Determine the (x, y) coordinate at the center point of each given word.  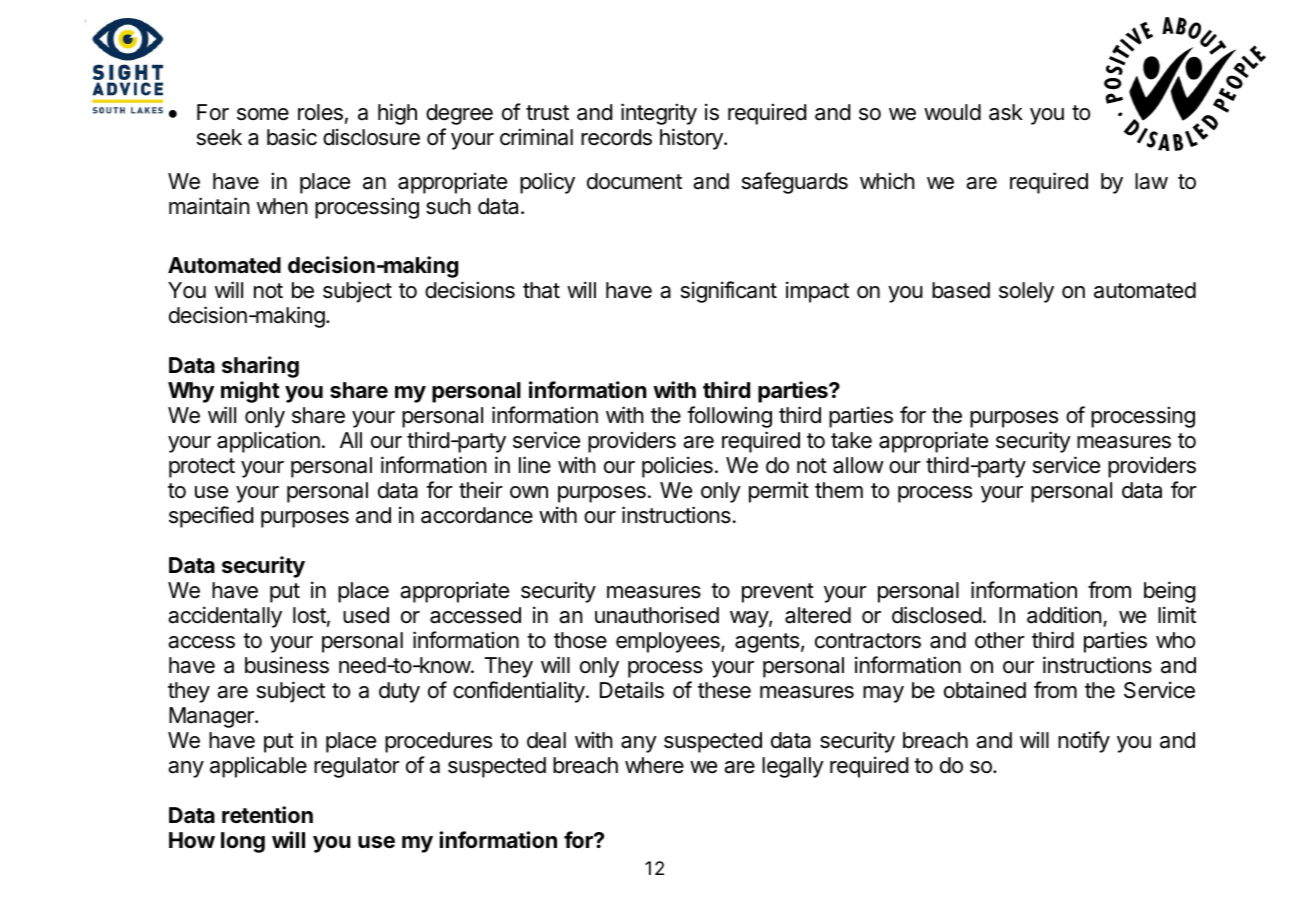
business (287, 665)
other (1000, 640)
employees (669, 642)
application (268, 442)
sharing (260, 367)
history (692, 139)
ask (1006, 112)
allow (858, 465)
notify (1084, 742)
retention (267, 815)
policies (677, 467)
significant (729, 292)
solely (1026, 292)
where (654, 765)
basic (292, 137)
